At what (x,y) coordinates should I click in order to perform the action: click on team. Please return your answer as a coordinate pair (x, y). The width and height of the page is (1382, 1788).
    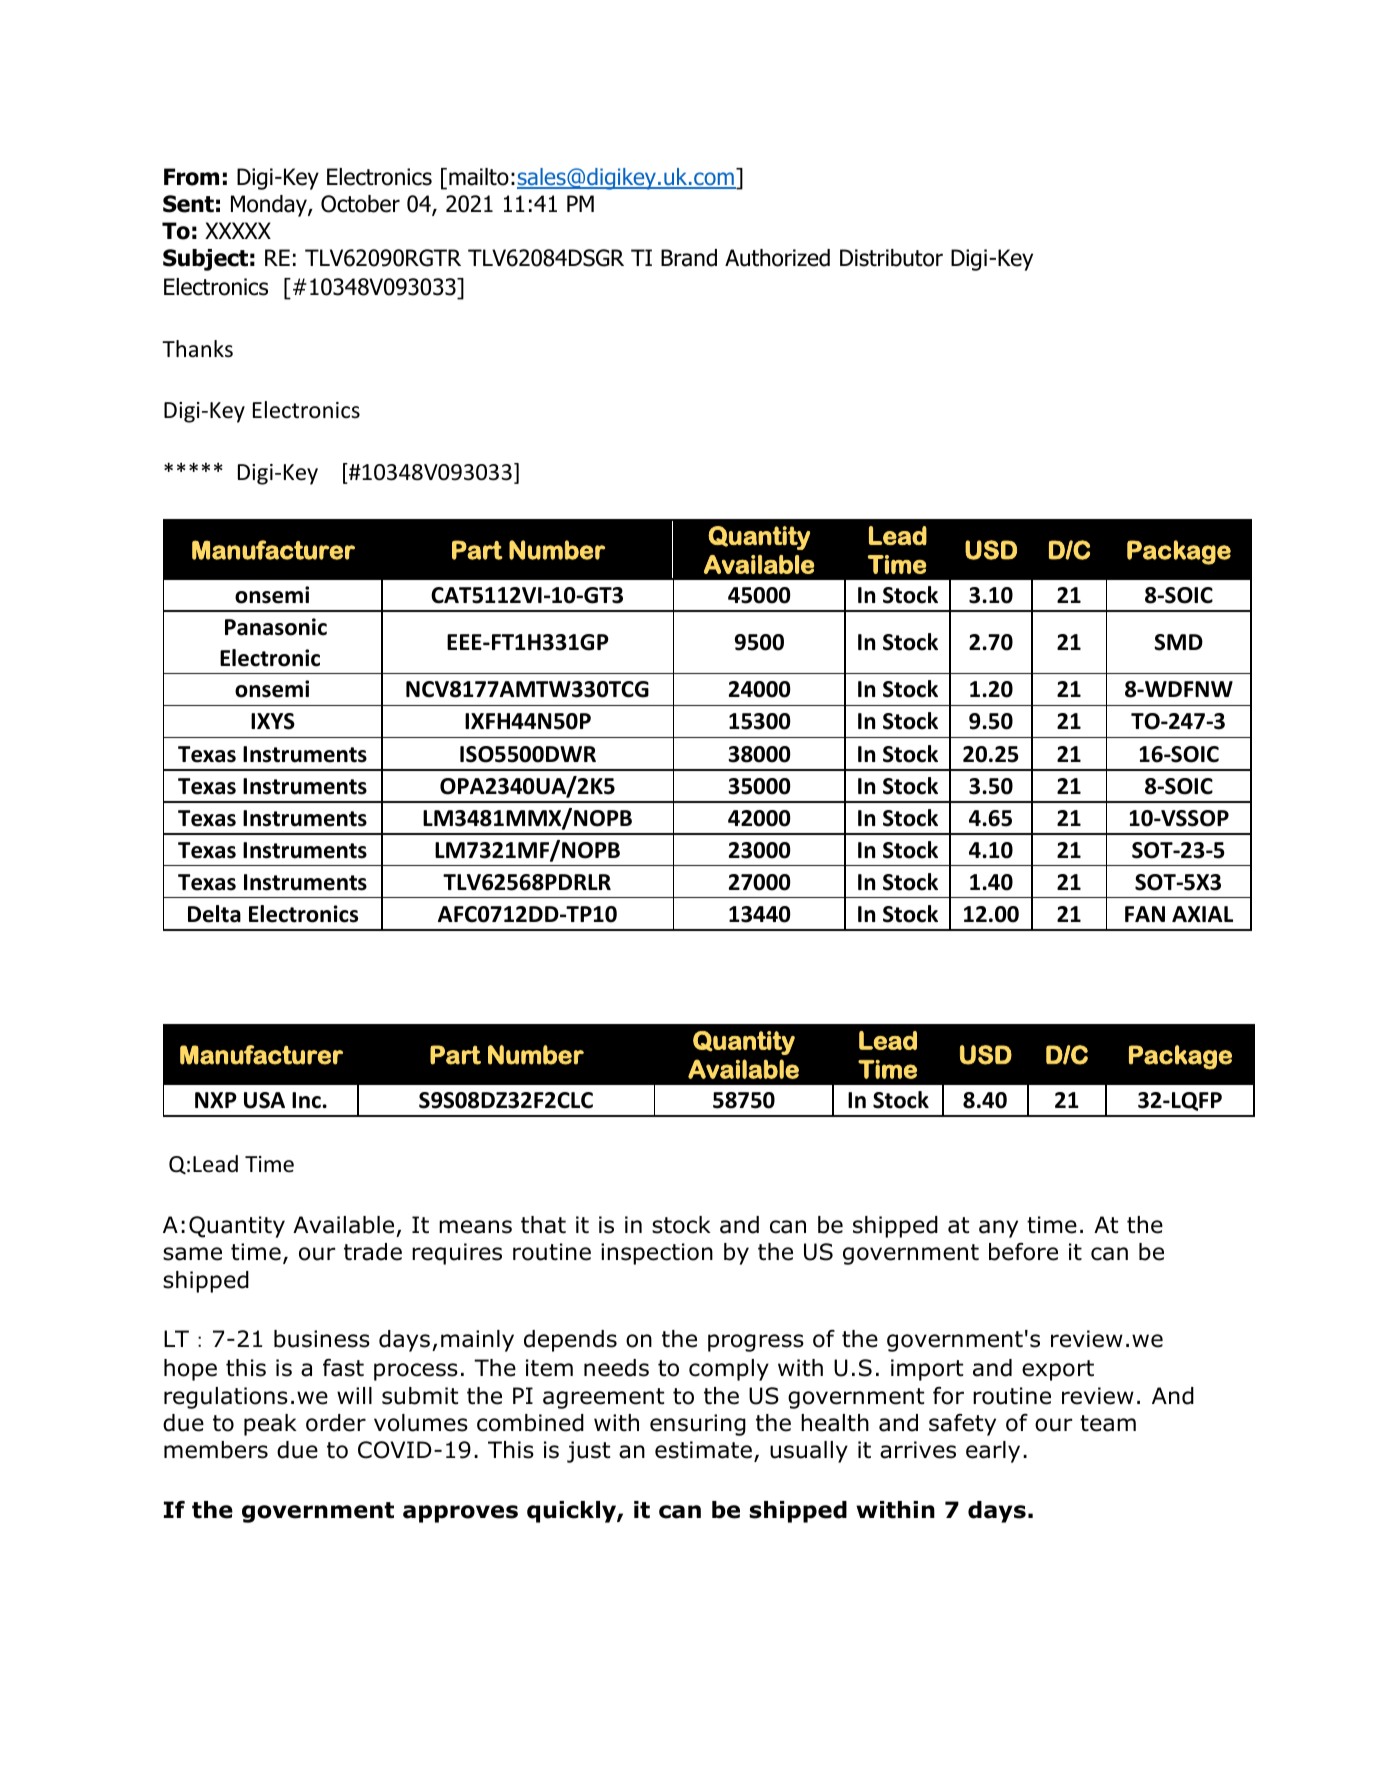
    Looking at the image, I should click on (1108, 1423).
